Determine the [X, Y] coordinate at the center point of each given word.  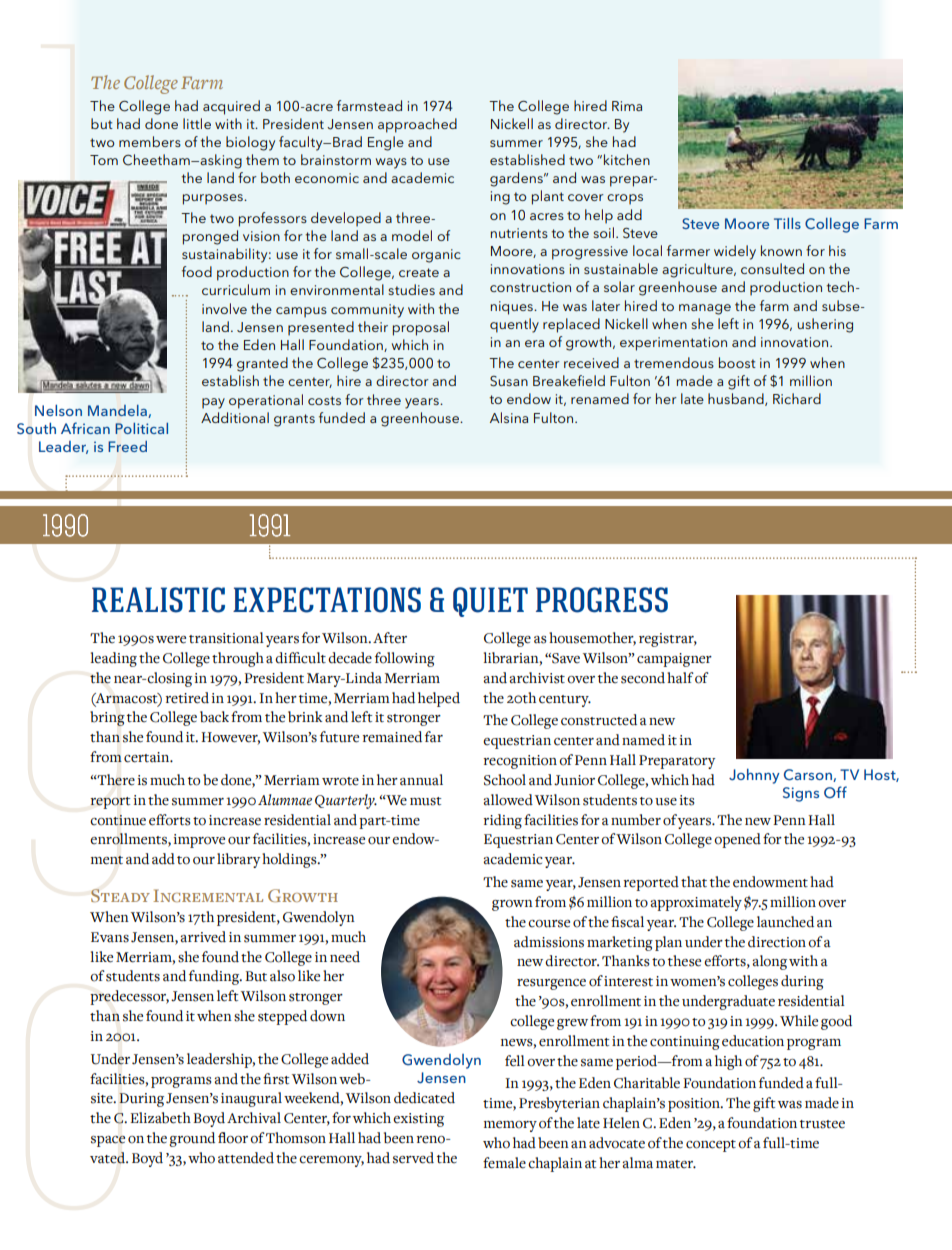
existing [418, 1120]
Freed [127, 446]
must [426, 801]
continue [118, 820]
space [108, 1141]
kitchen [627, 159]
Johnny [754, 776]
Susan [509, 381]
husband [737, 399]
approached [417, 125]
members [150, 141]
